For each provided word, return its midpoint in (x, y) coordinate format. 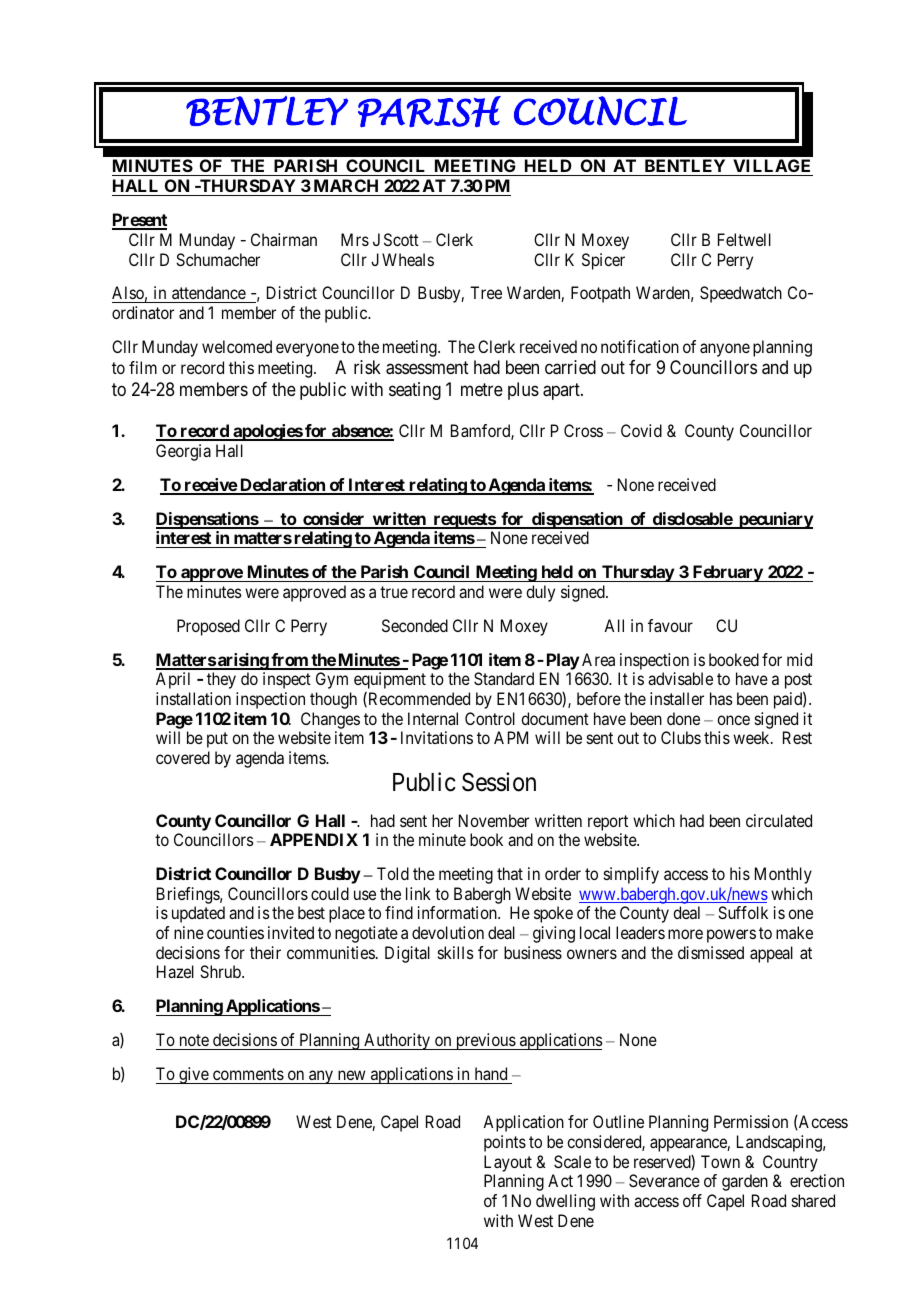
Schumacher (218, 259)
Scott (401, 239)
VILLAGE (772, 167)
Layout (508, 1163)
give (193, 1075)
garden (745, 1182)
